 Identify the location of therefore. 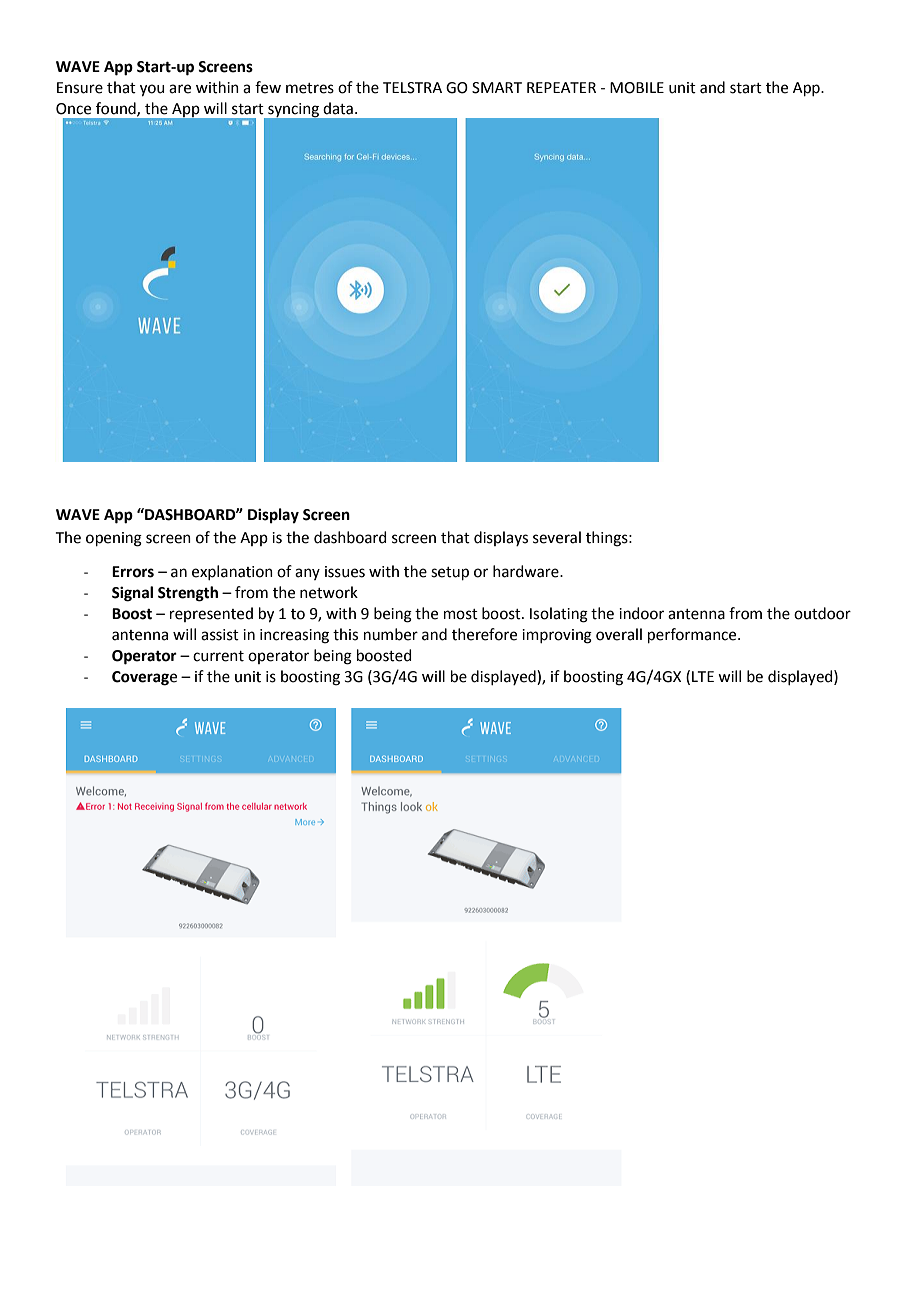
(484, 634).
